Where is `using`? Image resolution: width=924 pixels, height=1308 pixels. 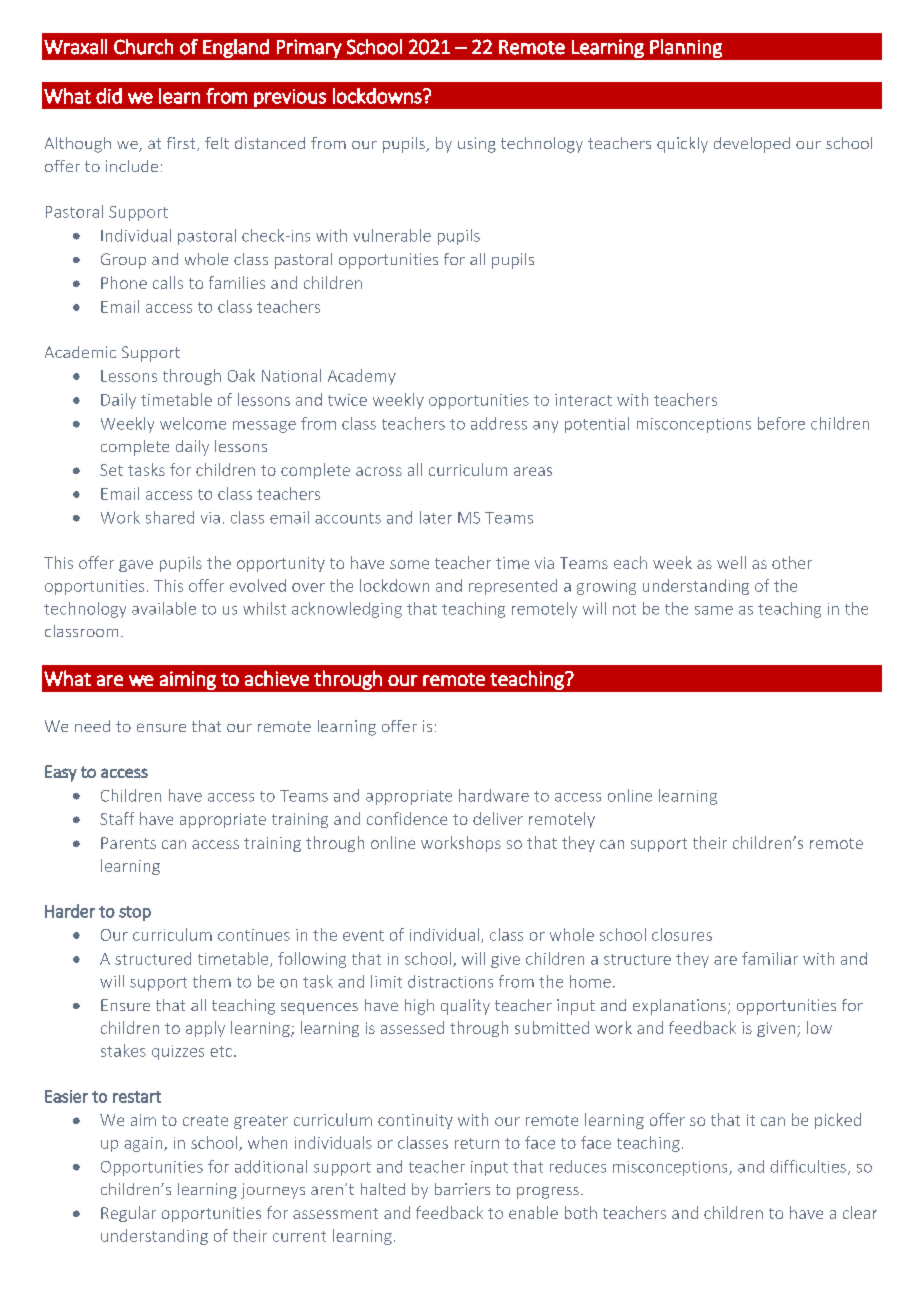
using is located at coordinates (477, 145).
